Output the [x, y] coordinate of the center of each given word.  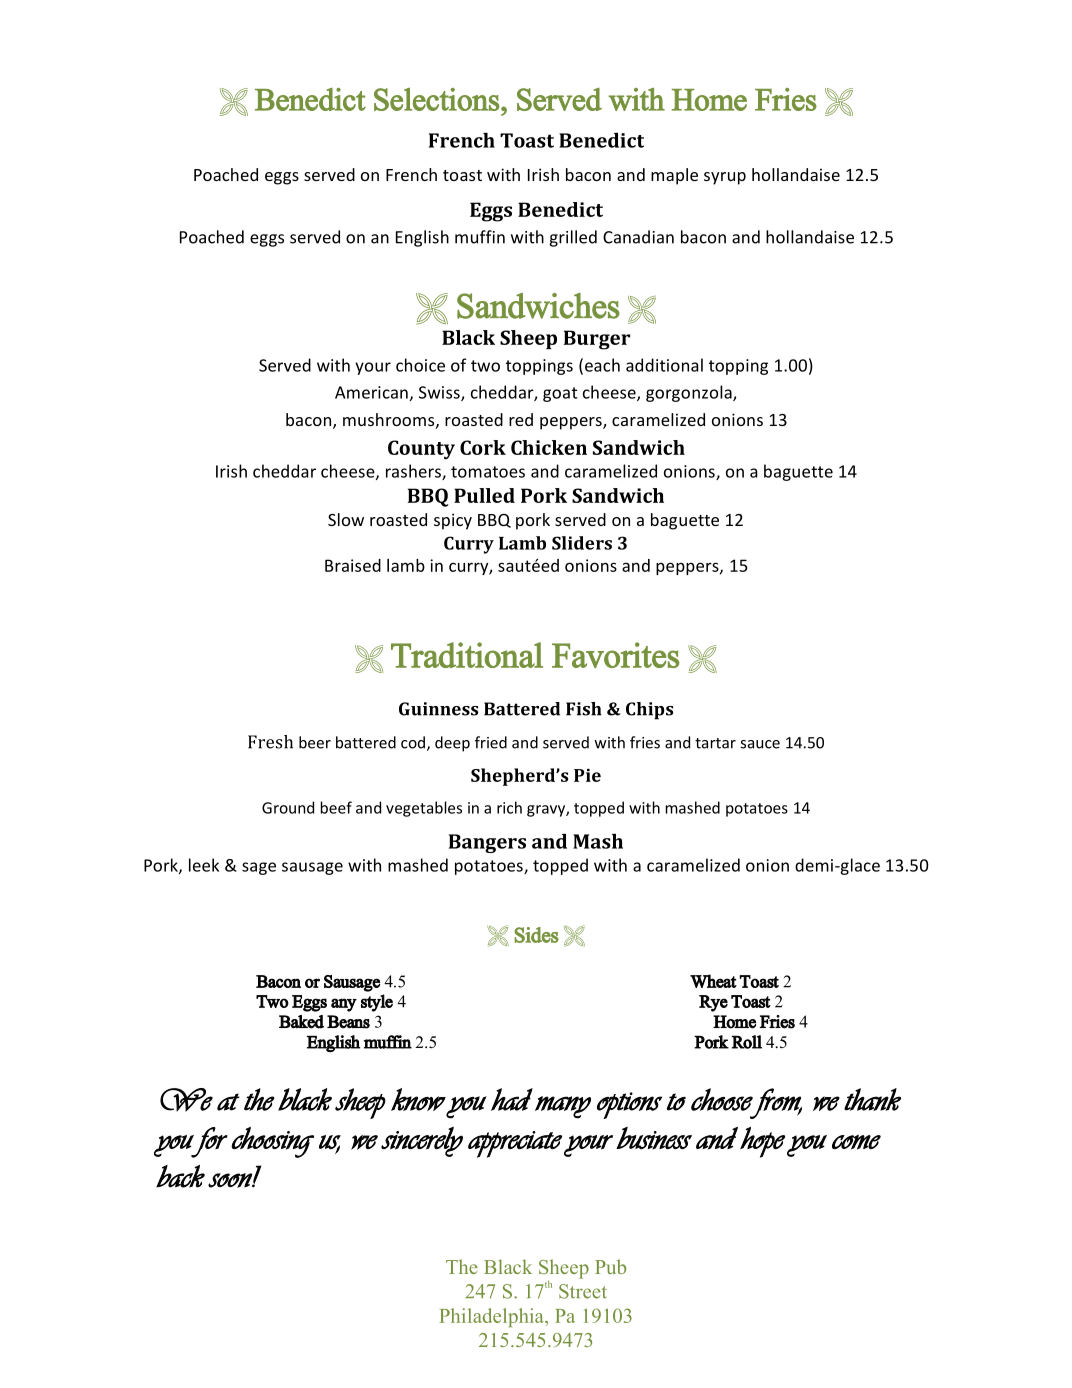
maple [674, 176]
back [180, 1176]
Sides [536, 935]
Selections [437, 99]
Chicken [549, 447]
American [371, 392]
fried [491, 742]
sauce [760, 744]
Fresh [270, 742]
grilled [573, 238]
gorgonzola [690, 393]
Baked [301, 1022]
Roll [747, 1042]
